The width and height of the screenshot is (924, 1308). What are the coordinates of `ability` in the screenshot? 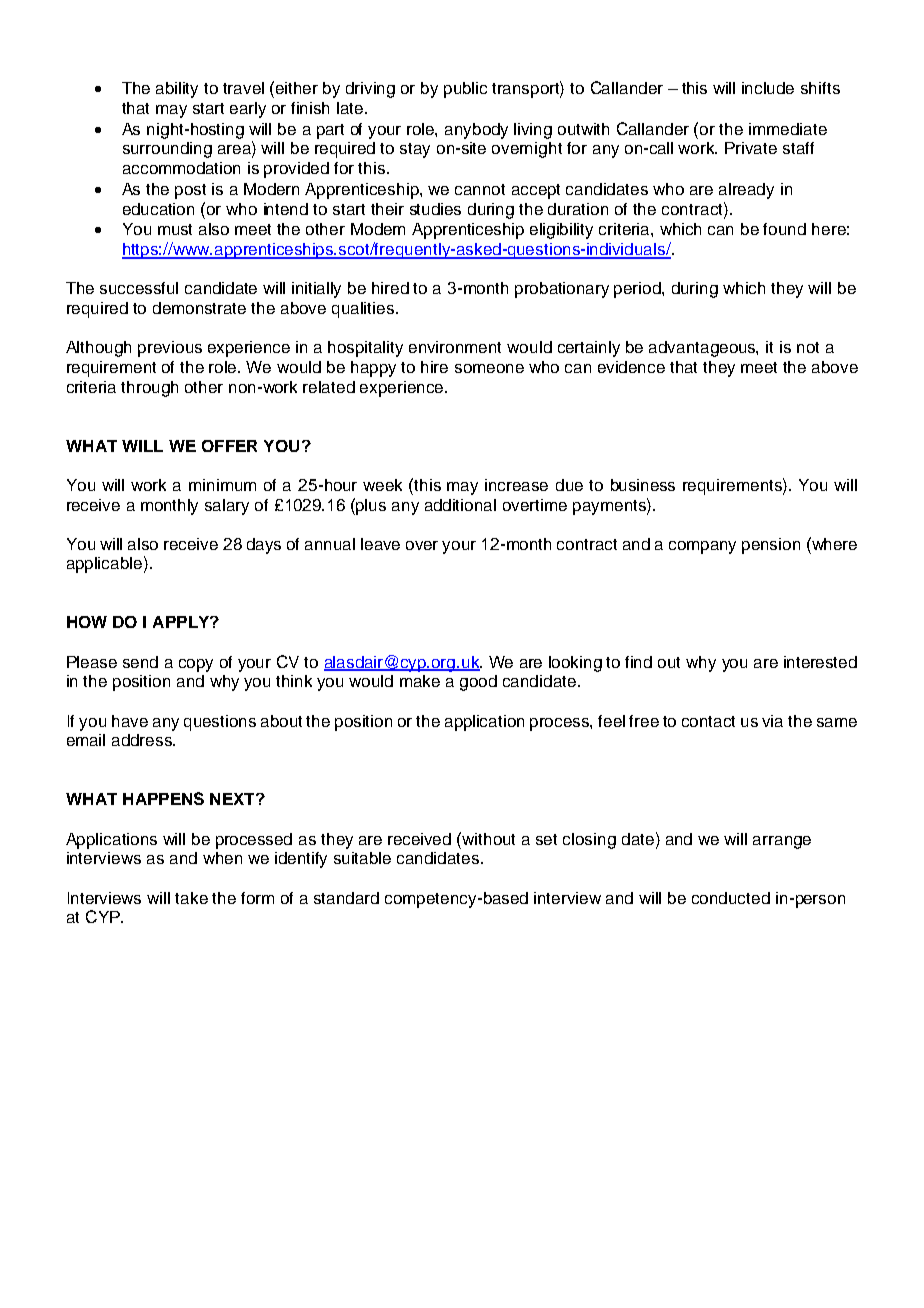 It's located at (177, 90).
